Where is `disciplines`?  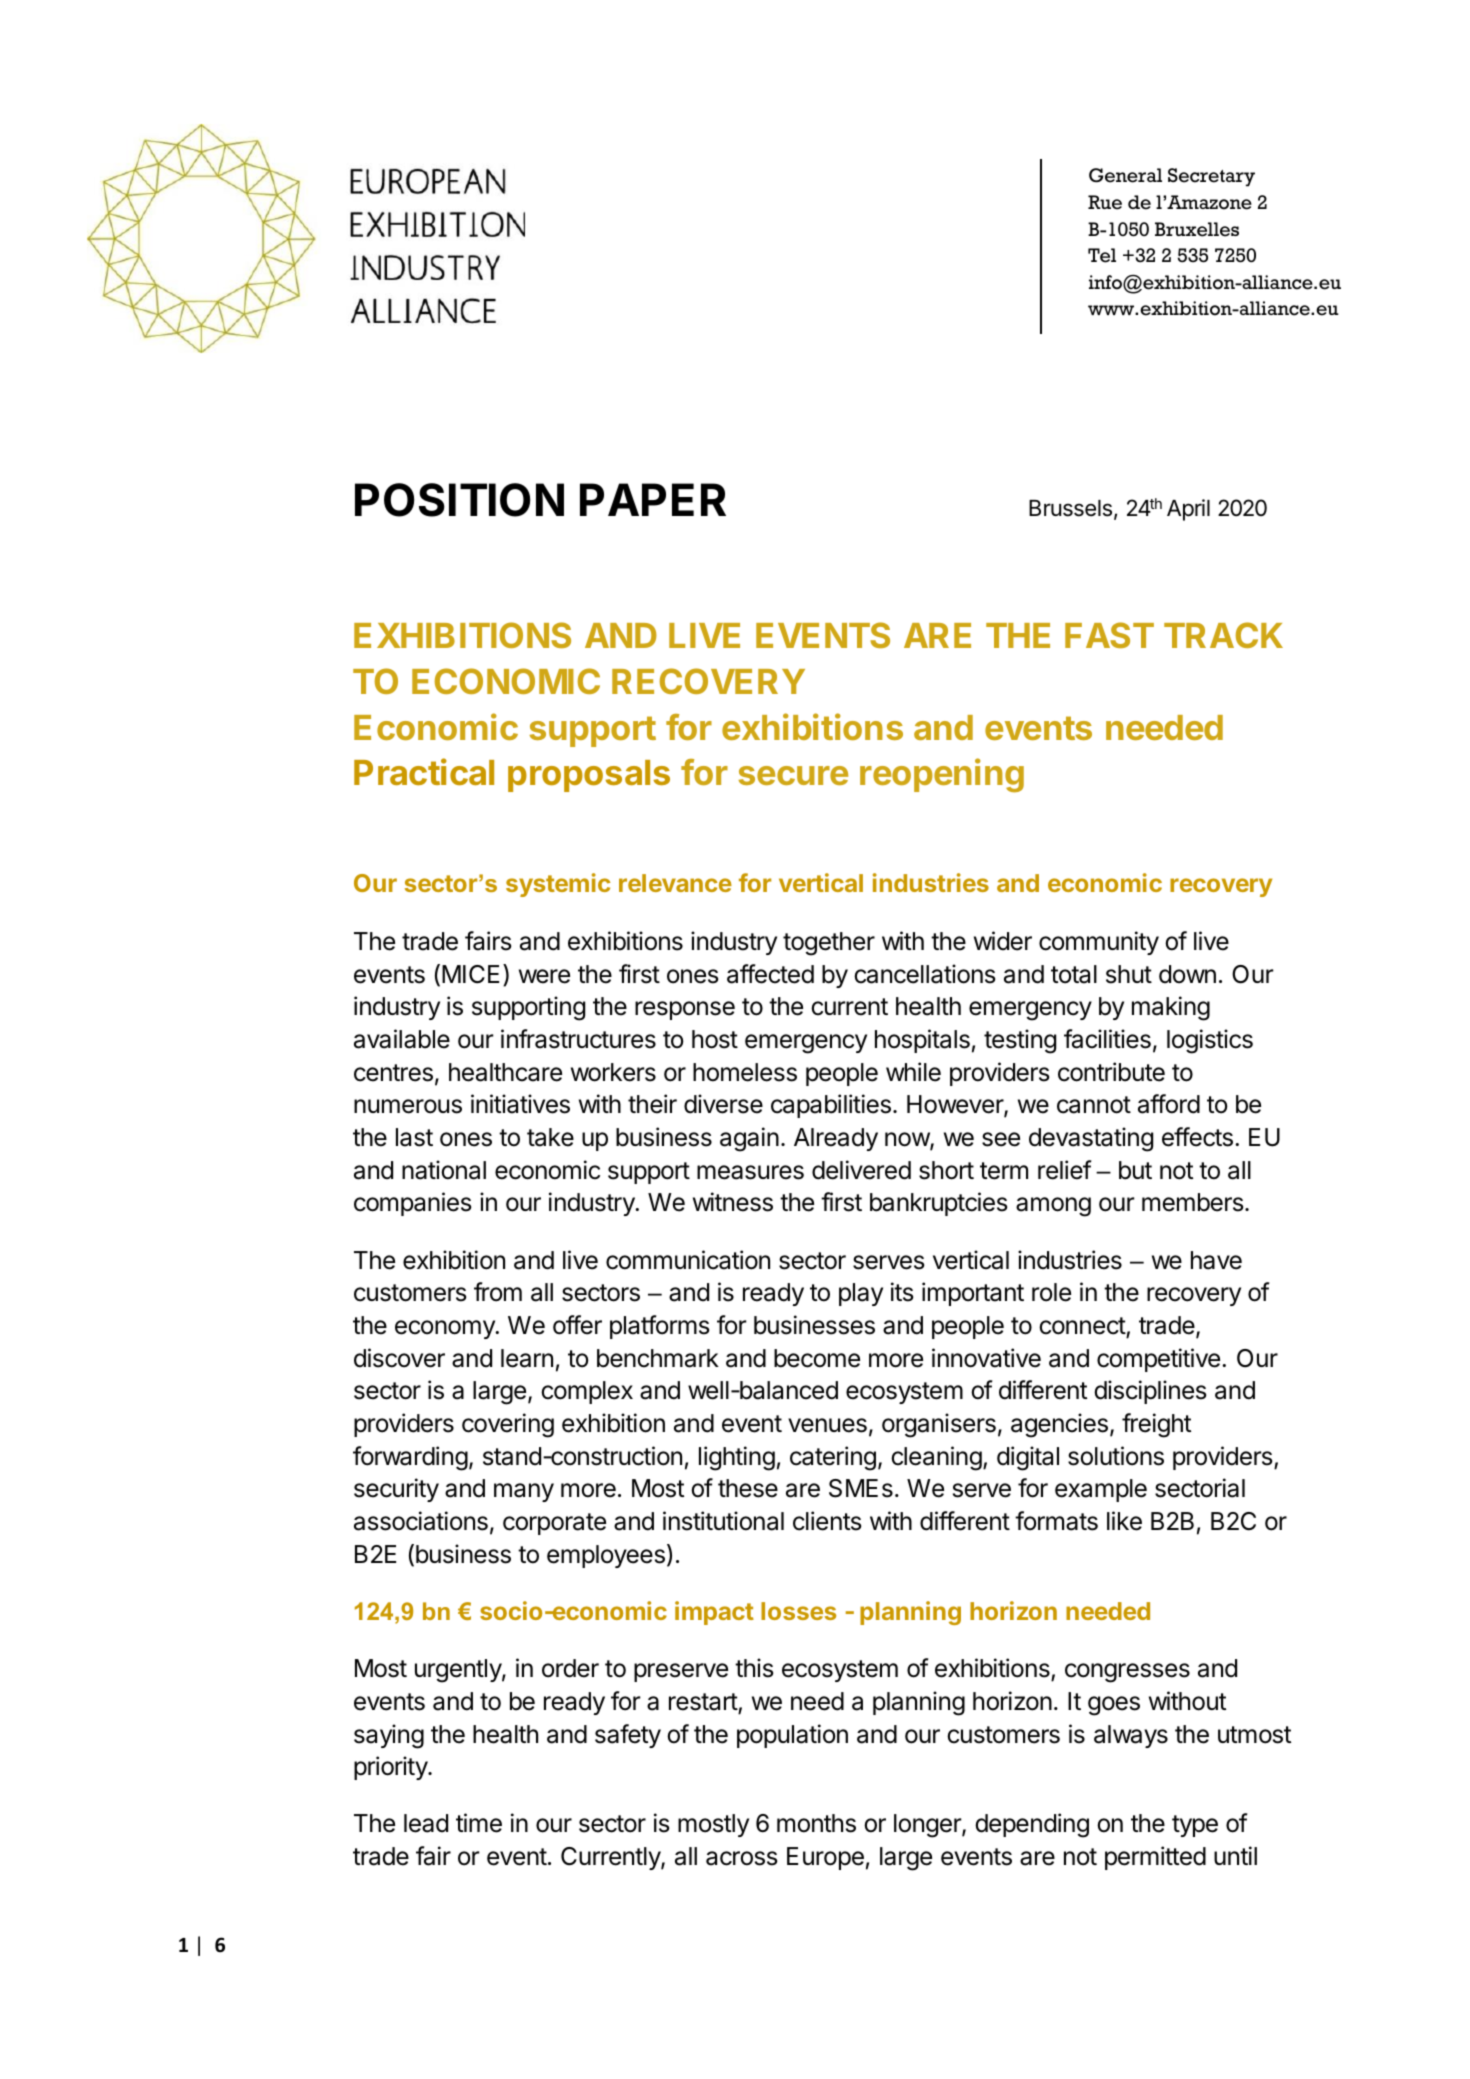
disciplines is located at coordinates (1150, 1392).
